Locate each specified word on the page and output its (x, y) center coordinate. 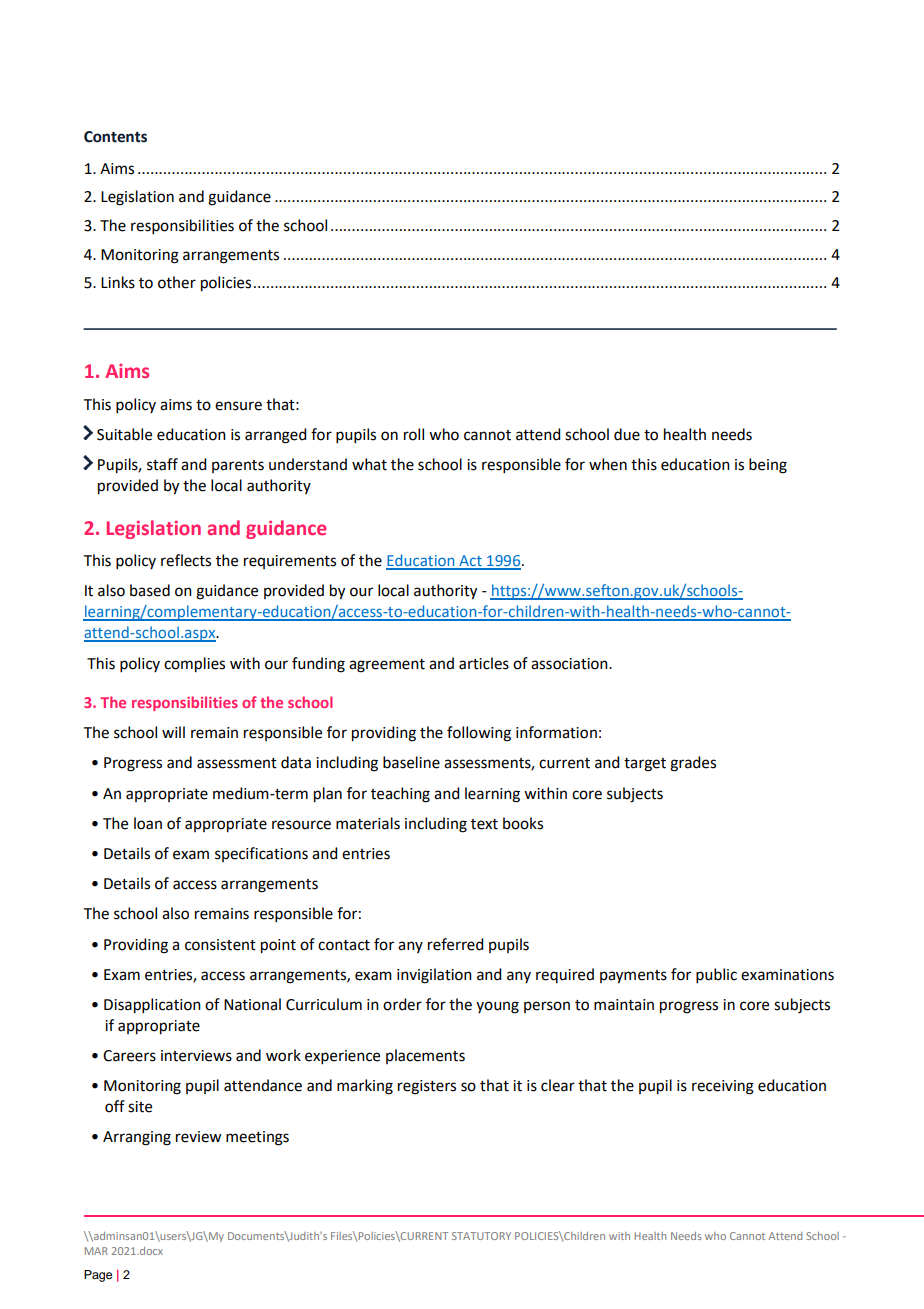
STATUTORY (481, 1236)
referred (455, 944)
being (768, 466)
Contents (115, 137)
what (369, 464)
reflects (186, 560)
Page (98, 1276)
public (716, 975)
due (627, 434)
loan (148, 823)
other (177, 282)
